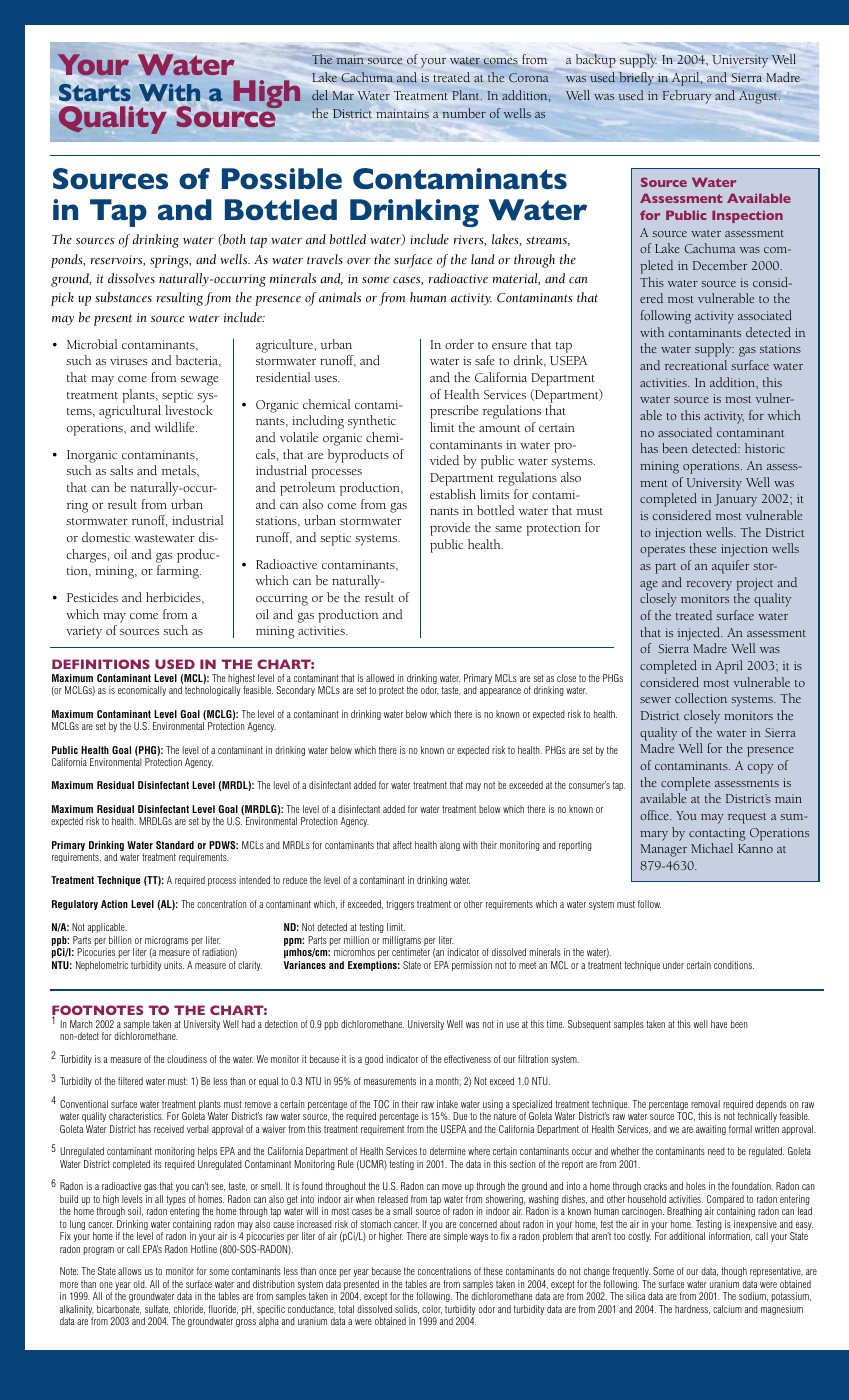 This image has height=1400, width=849. Describe the element at coordinates (464, 113) in the image. I see `number` at that location.
